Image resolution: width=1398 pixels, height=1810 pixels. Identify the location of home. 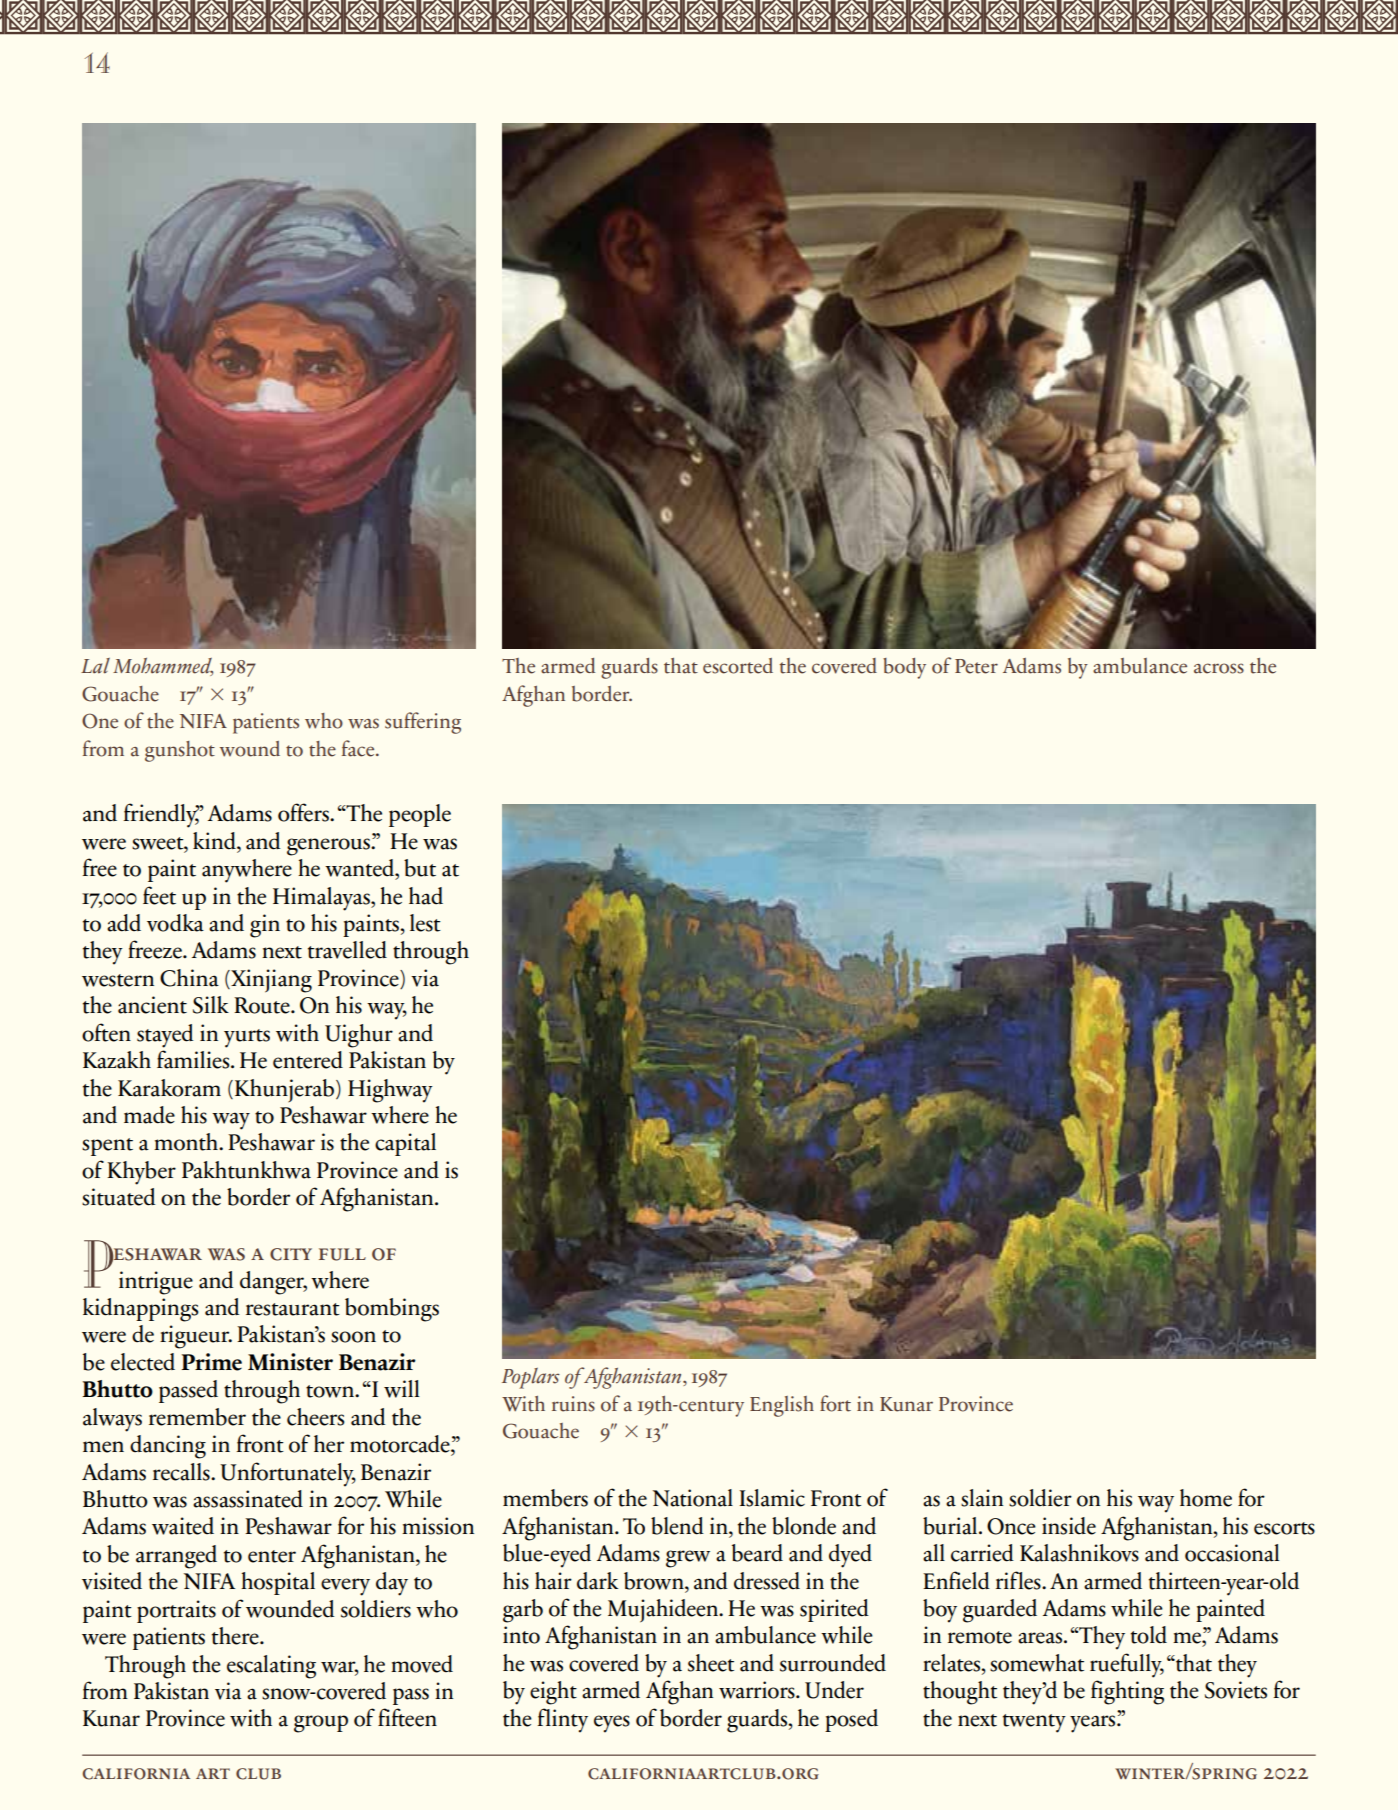
(1206, 1498).
